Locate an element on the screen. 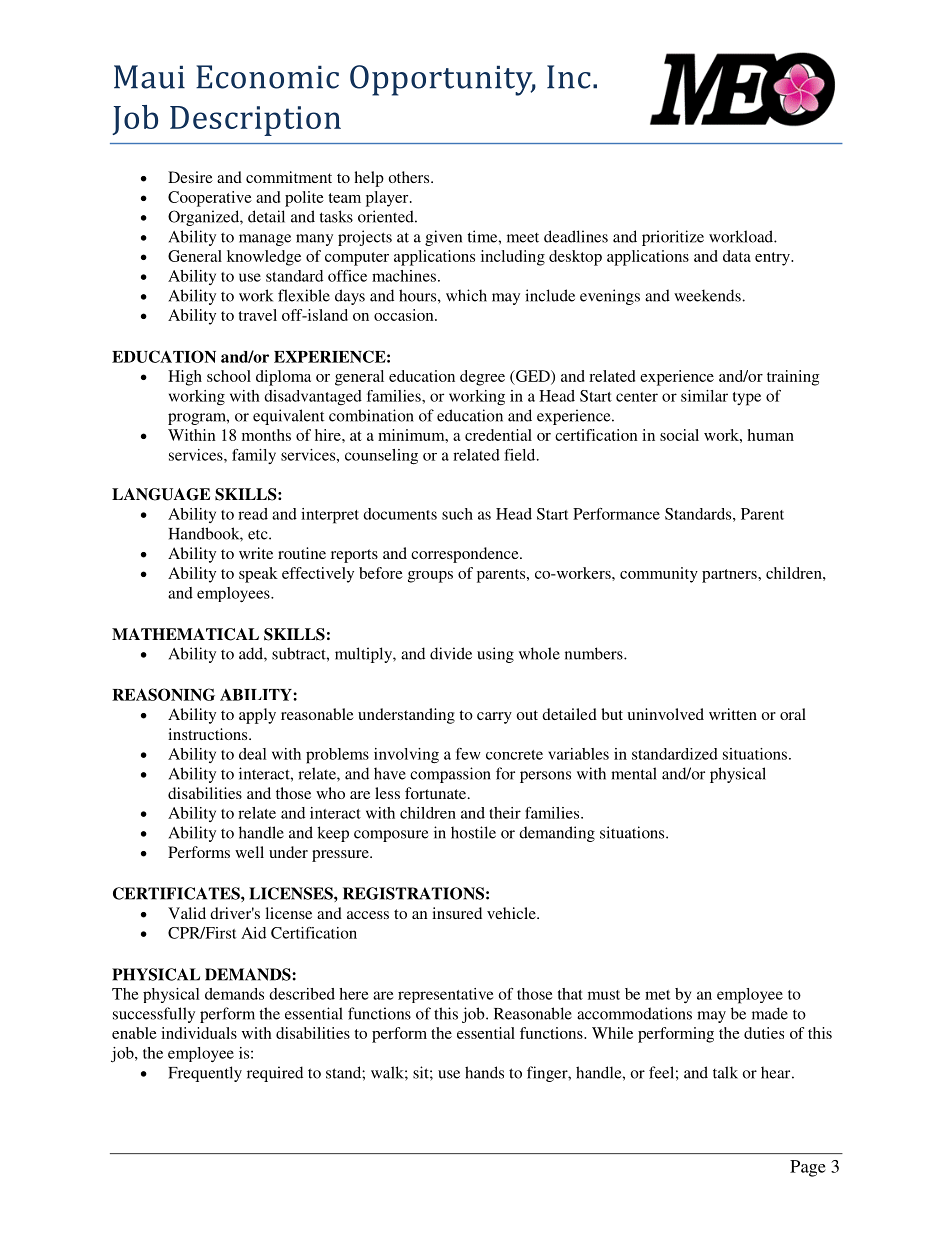 This screenshot has width=952, height=1233. human is located at coordinates (771, 435).
